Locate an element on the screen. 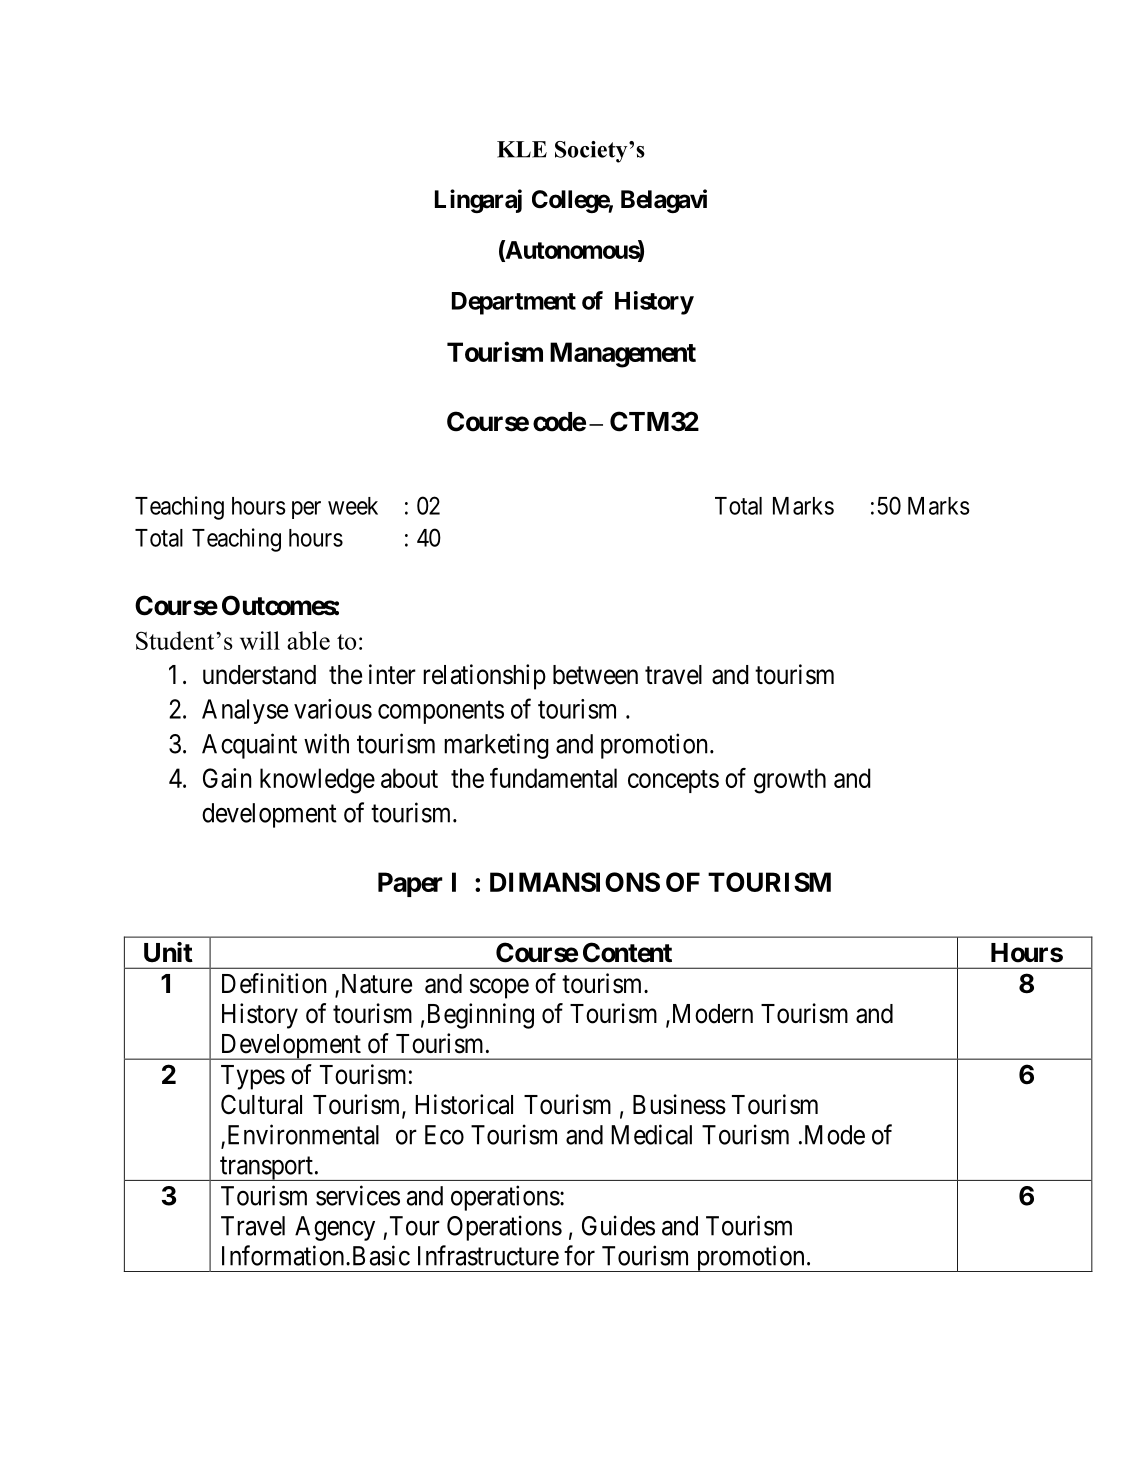  relationship is located at coordinates (484, 677).
